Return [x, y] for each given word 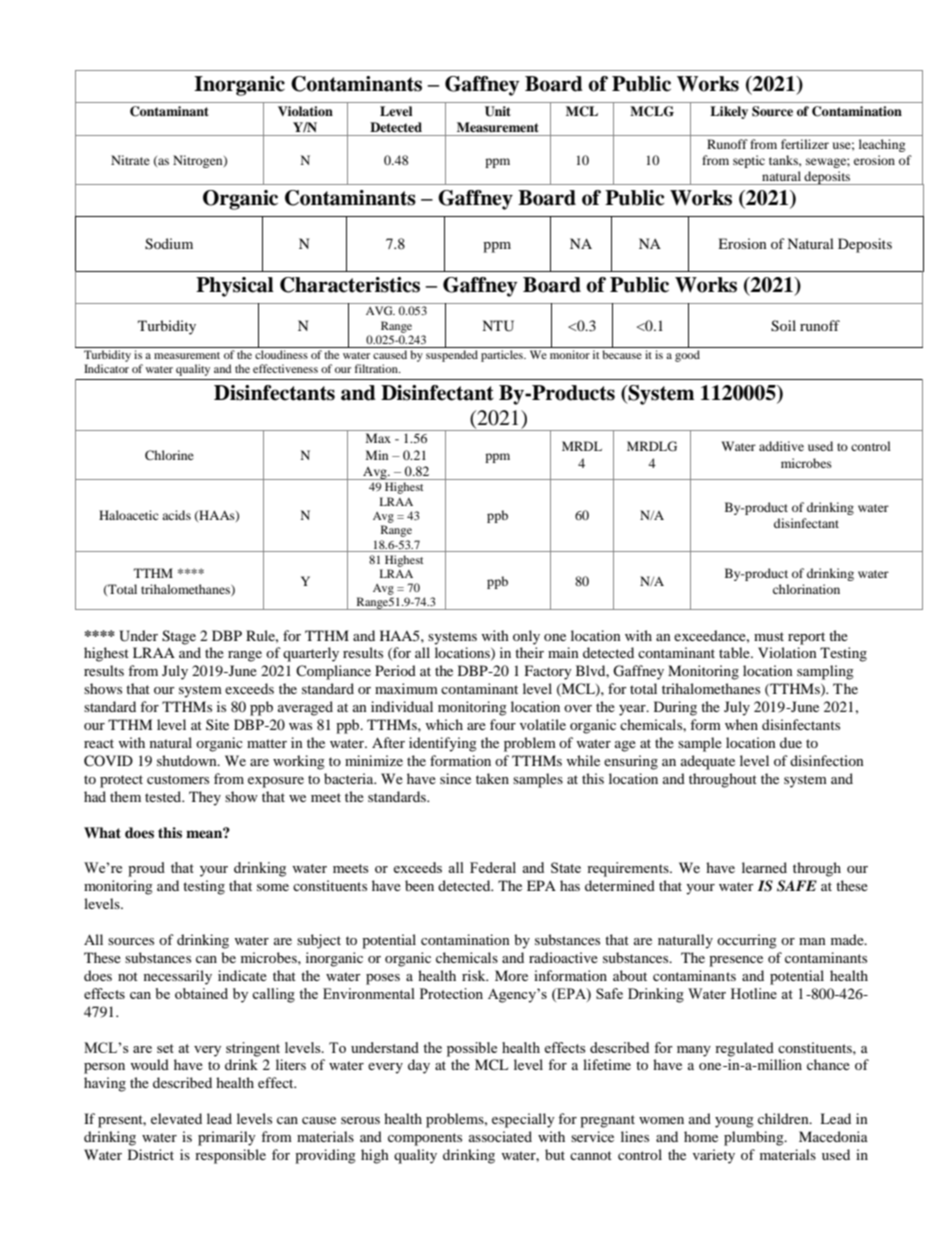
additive [781, 446]
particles [503, 356]
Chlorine [169, 455]
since [455, 778]
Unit [498, 111]
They [205, 798]
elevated [176, 1118]
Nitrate [130, 160]
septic [749, 161]
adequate [708, 762]
